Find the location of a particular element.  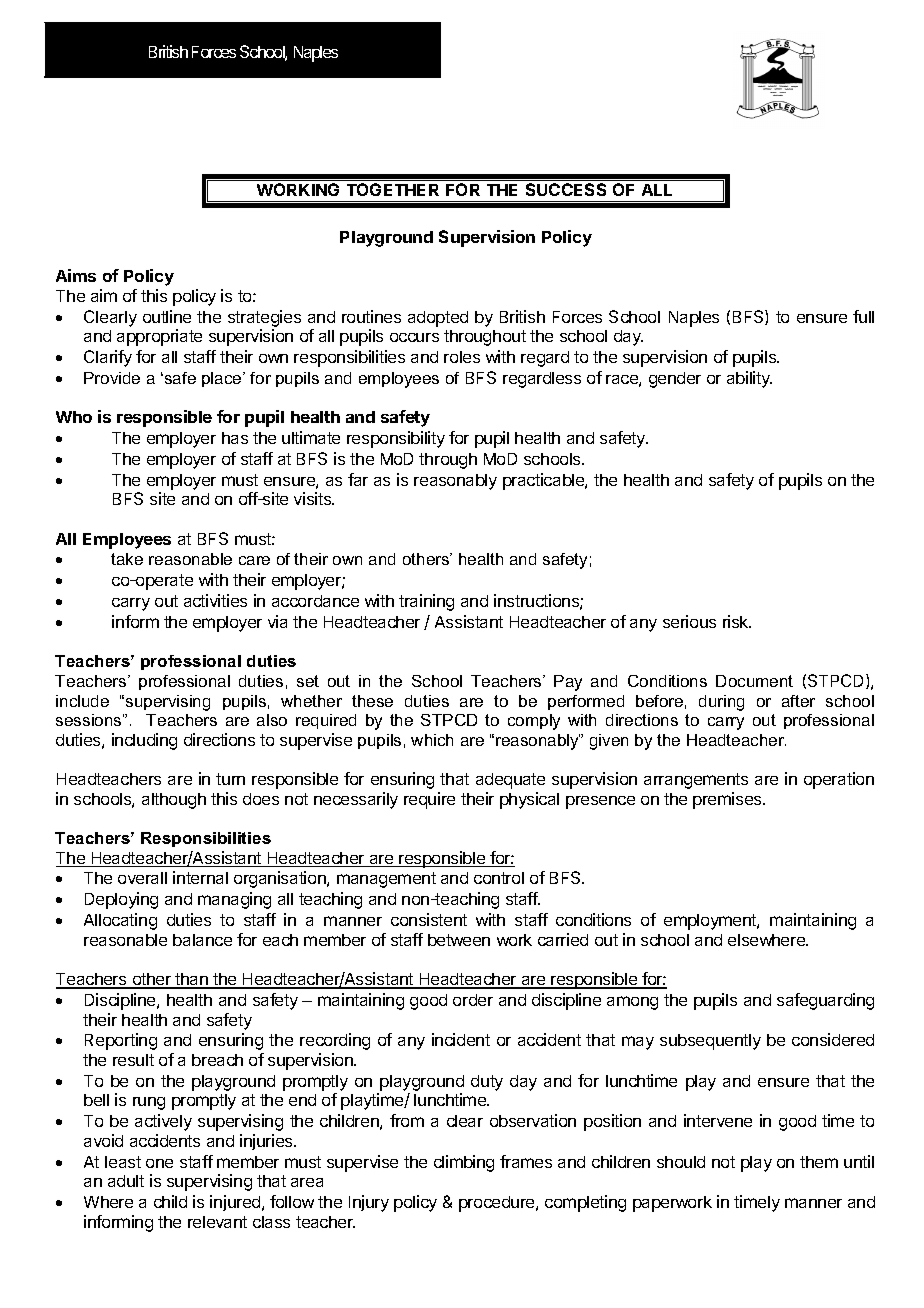

adult is located at coordinates (126, 1181).
